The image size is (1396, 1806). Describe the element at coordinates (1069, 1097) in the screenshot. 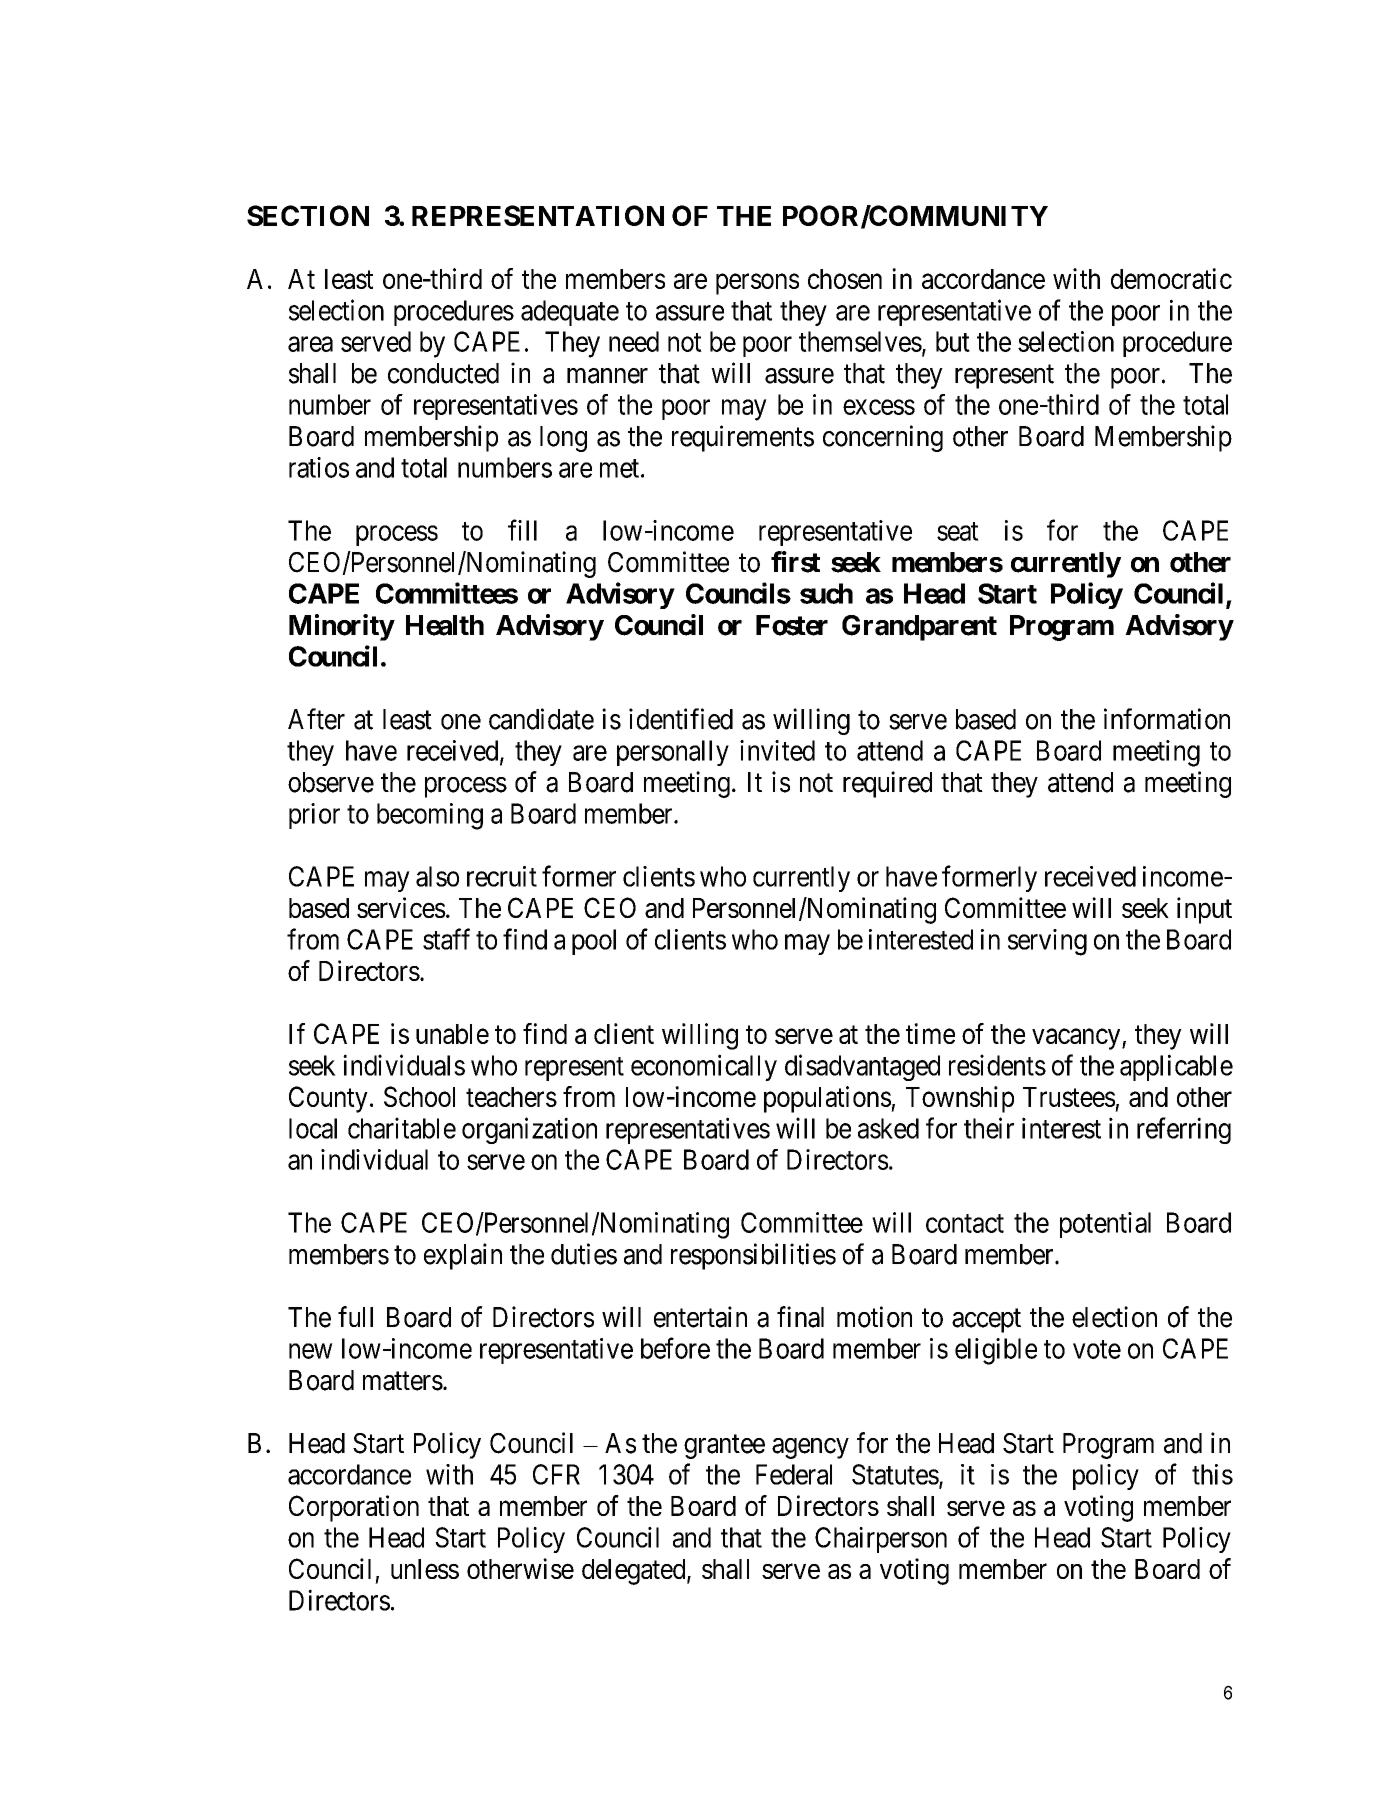

I see `Trustees` at that location.
